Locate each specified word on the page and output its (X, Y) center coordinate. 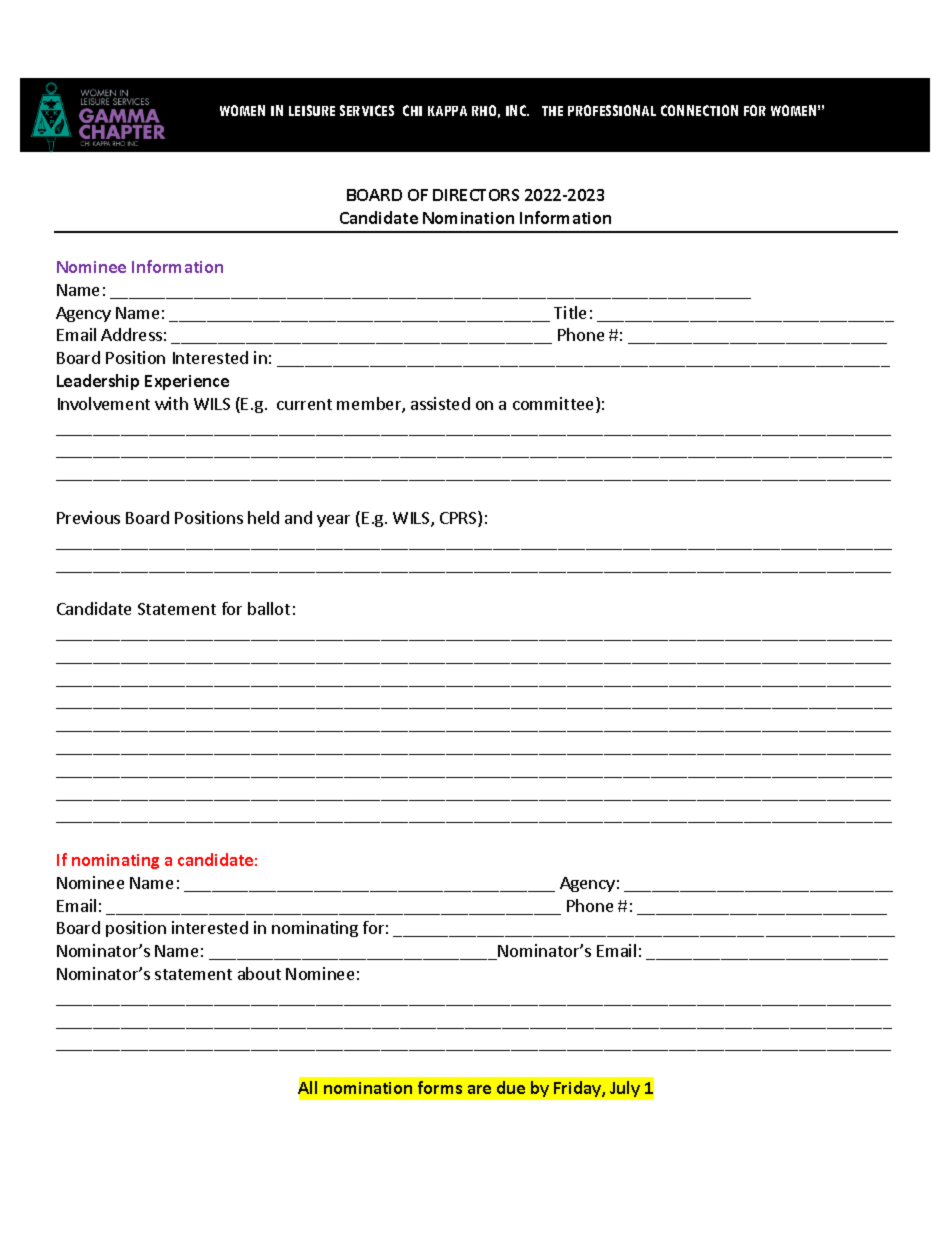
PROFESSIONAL (612, 110)
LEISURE (312, 110)
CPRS (459, 519)
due (511, 1087)
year (333, 521)
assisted (440, 403)
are (479, 1089)
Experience (187, 382)
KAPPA (447, 111)
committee (555, 405)
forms (440, 1087)
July (625, 1089)
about (259, 973)
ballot (269, 608)
